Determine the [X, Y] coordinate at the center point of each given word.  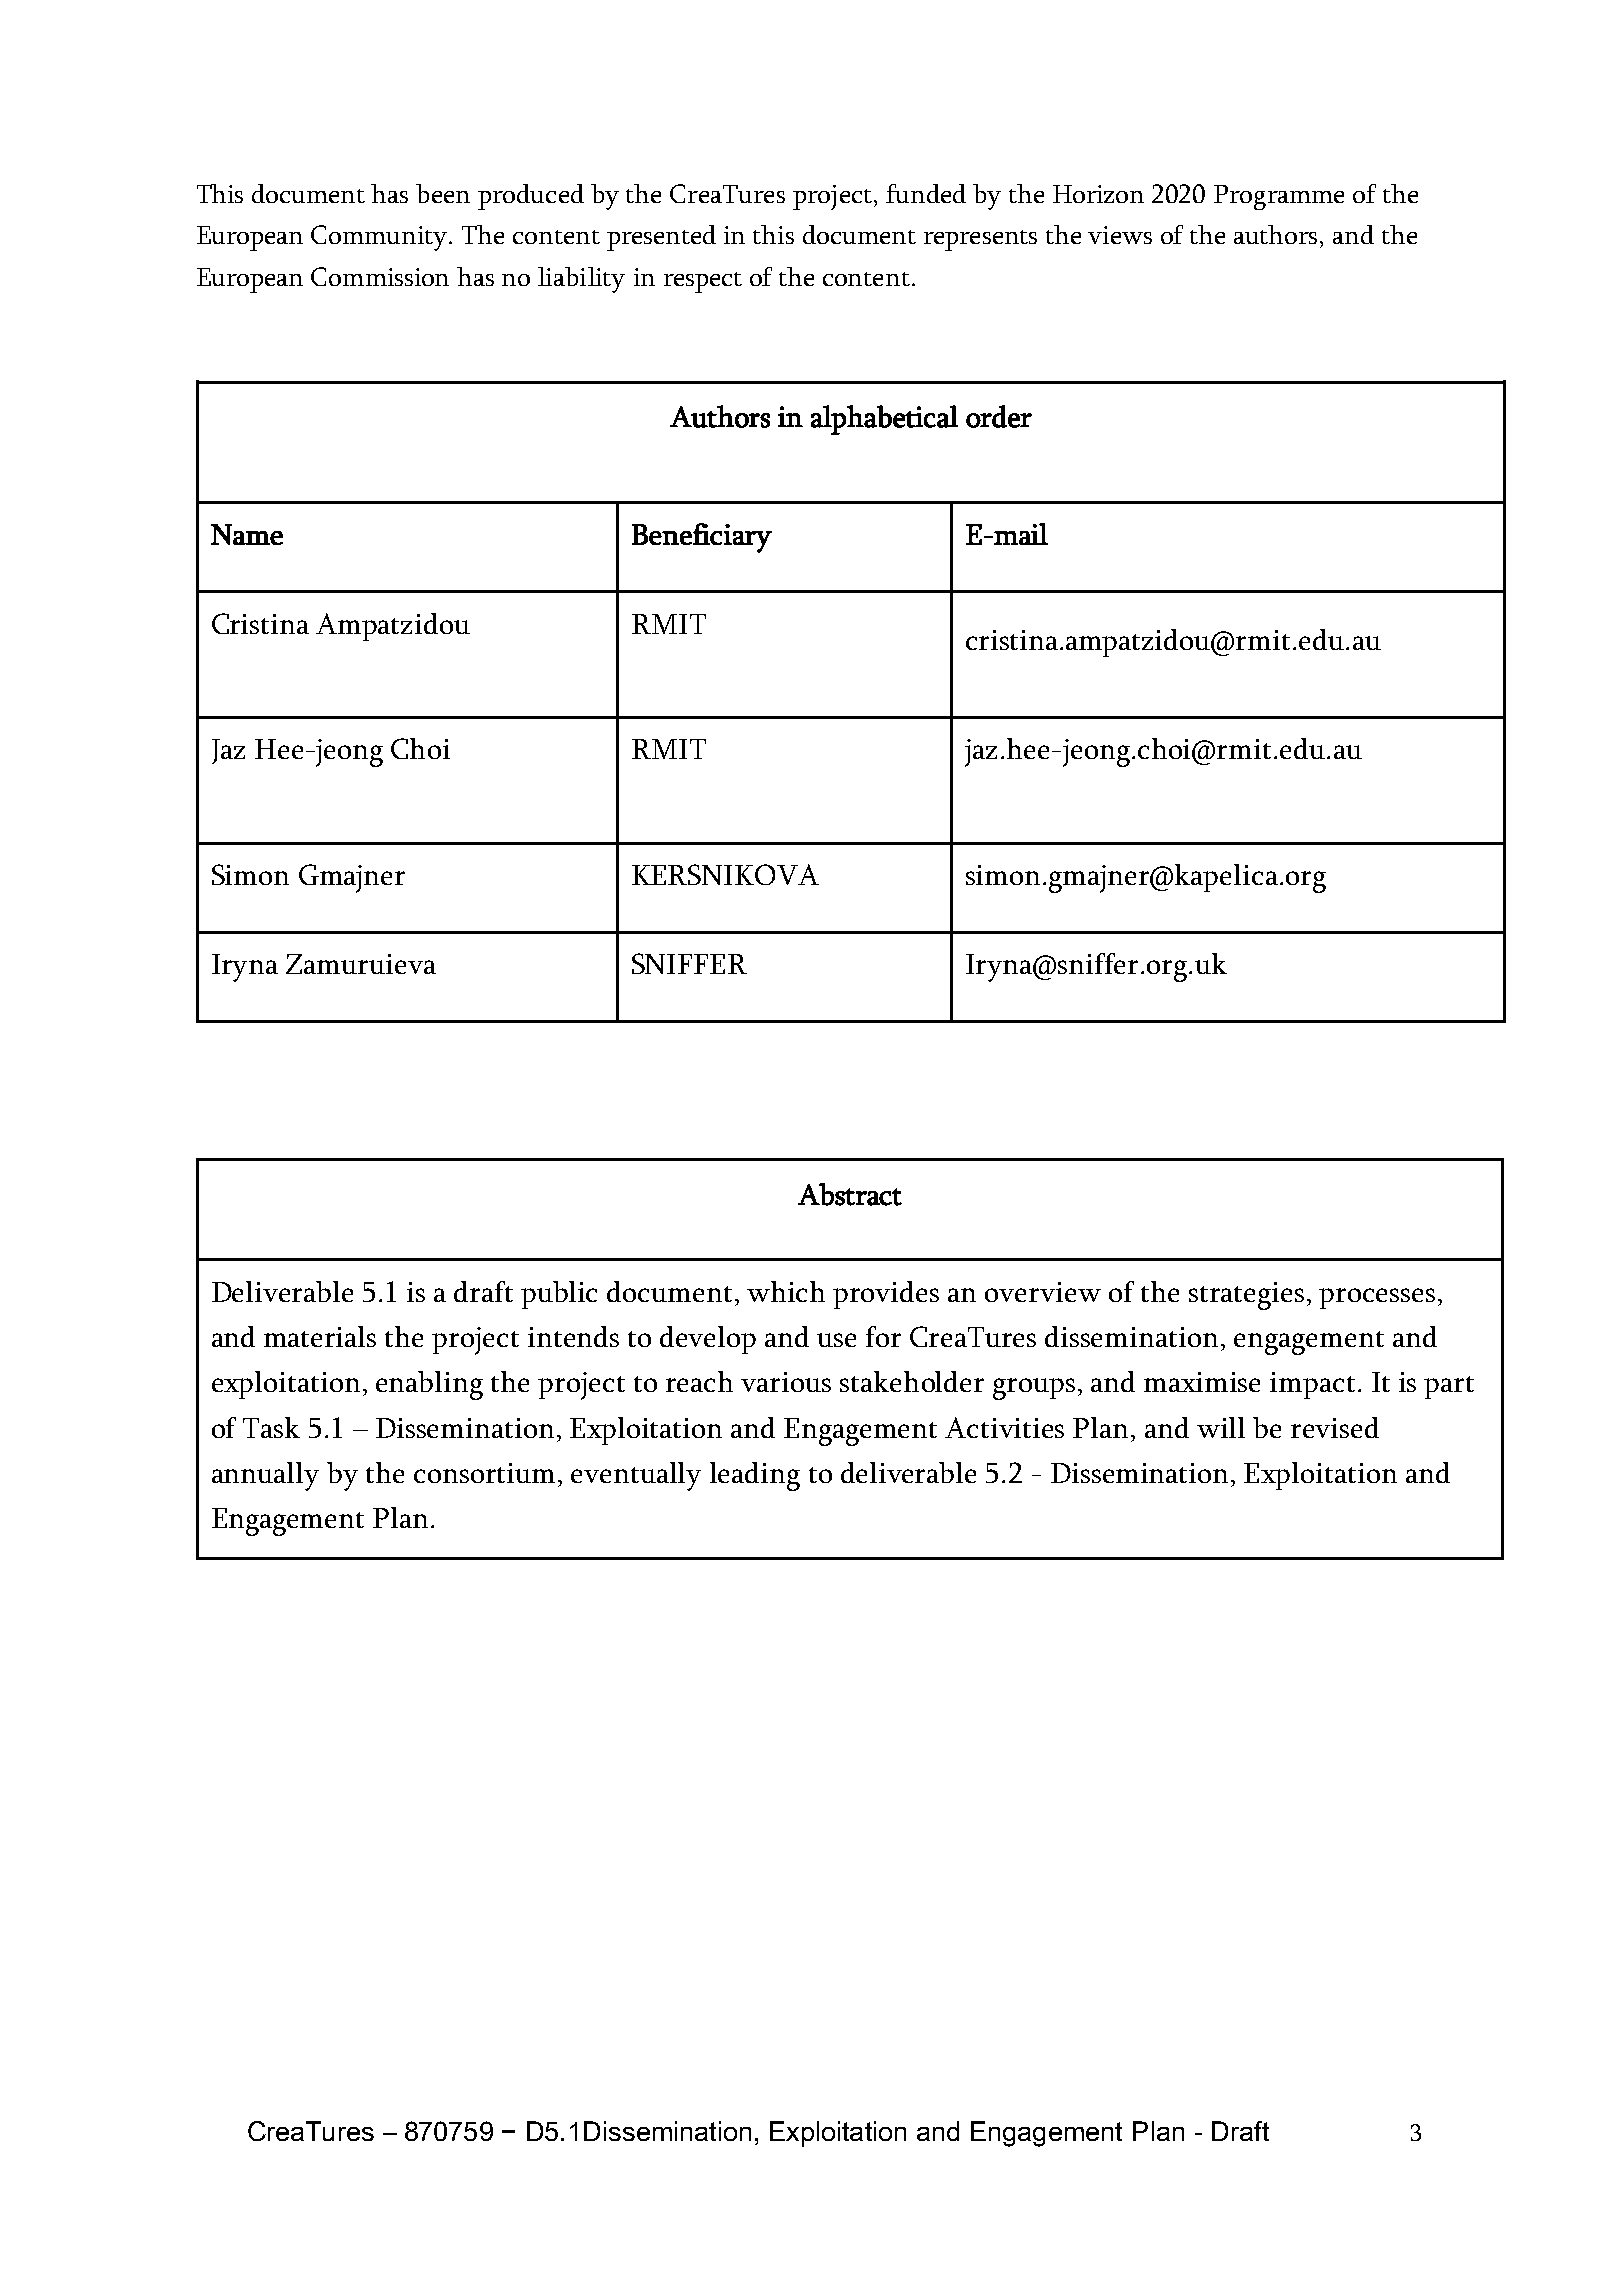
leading [755, 1476]
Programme [1279, 197]
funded [926, 193]
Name [247, 534]
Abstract [850, 1194]
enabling [429, 1385]
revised [1335, 1427]
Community [380, 238]
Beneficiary [702, 538]
